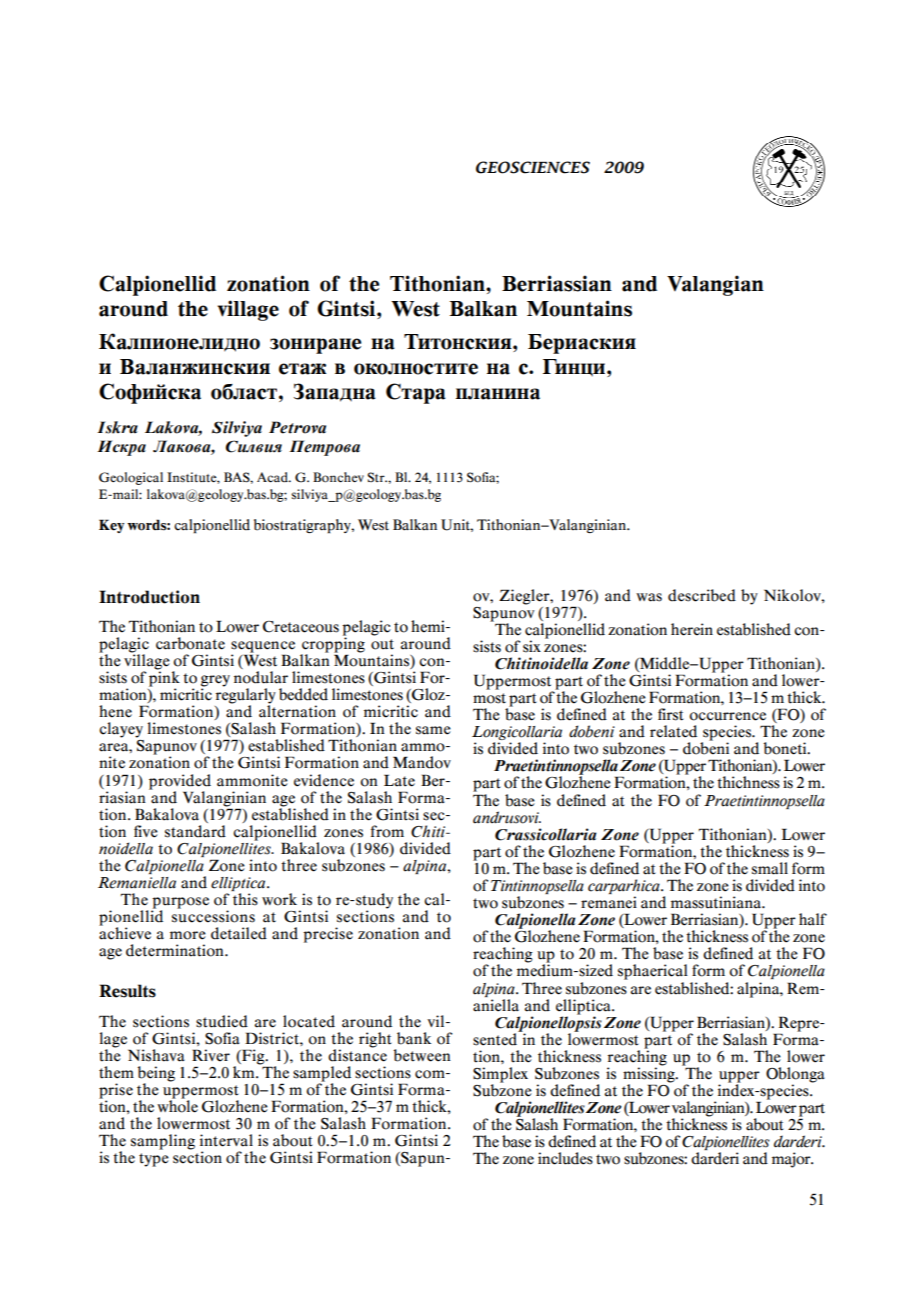  Describe the element at coordinates (387, 831) in the page. I see `from` at that location.
